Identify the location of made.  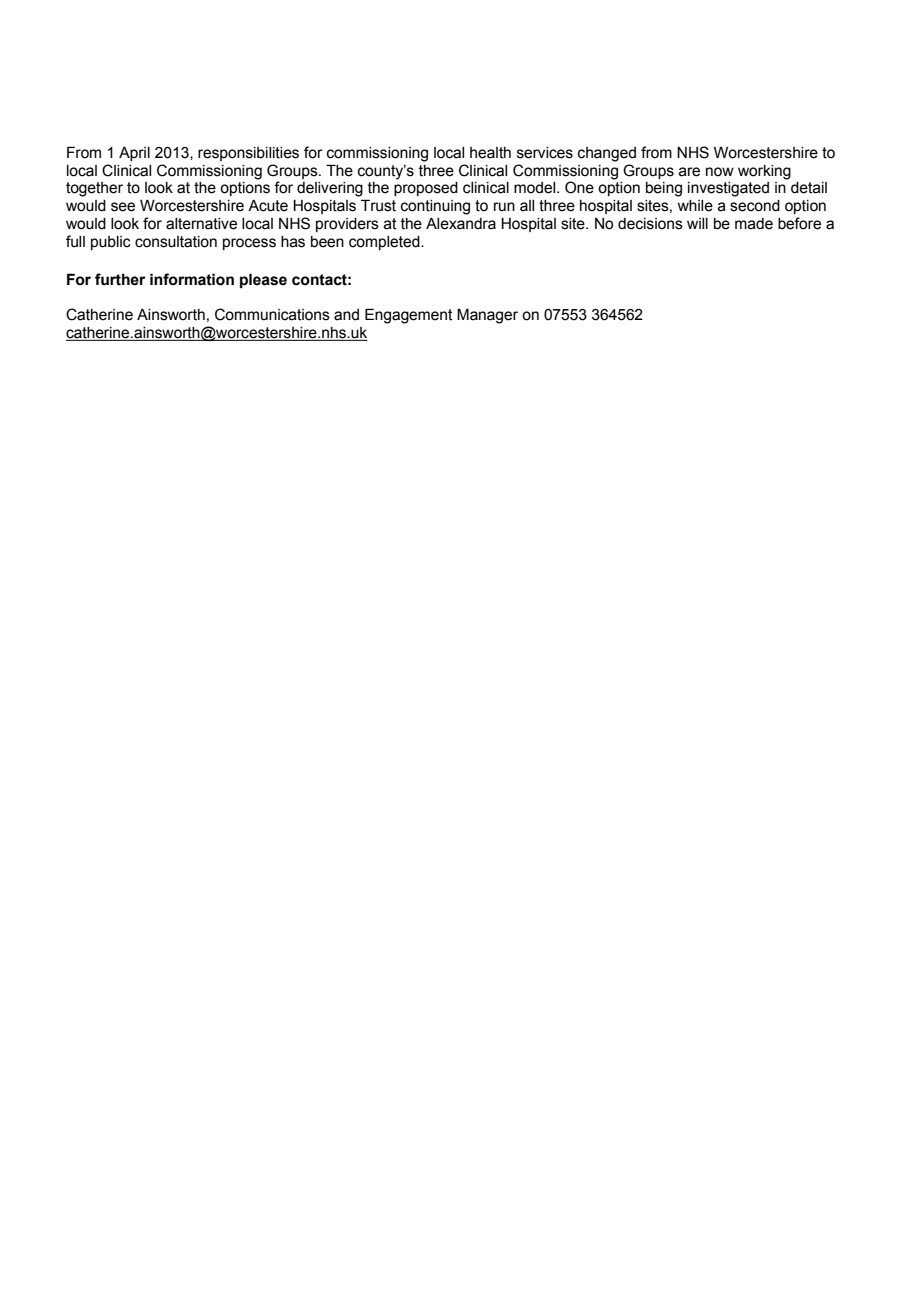
(754, 224).
